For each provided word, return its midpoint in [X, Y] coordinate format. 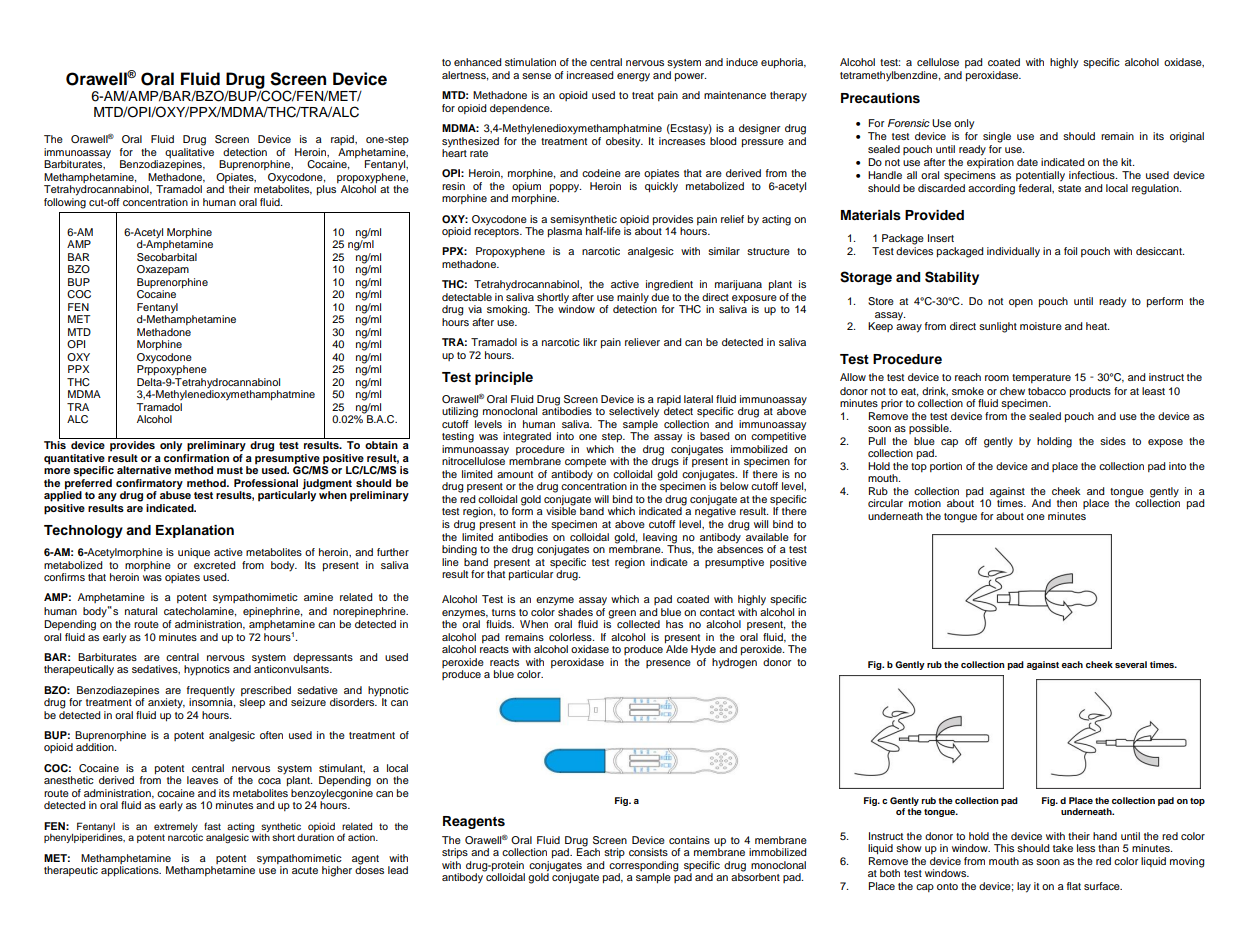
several [1131, 664]
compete [585, 462]
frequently [211, 691]
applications [131, 871]
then [1067, 503]
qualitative [189, 151]
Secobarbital [167, 257]
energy [633, 77]
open [1021, 303]
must [230, 470]
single [997, 137]
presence [668, 664]
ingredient [669, 285]
